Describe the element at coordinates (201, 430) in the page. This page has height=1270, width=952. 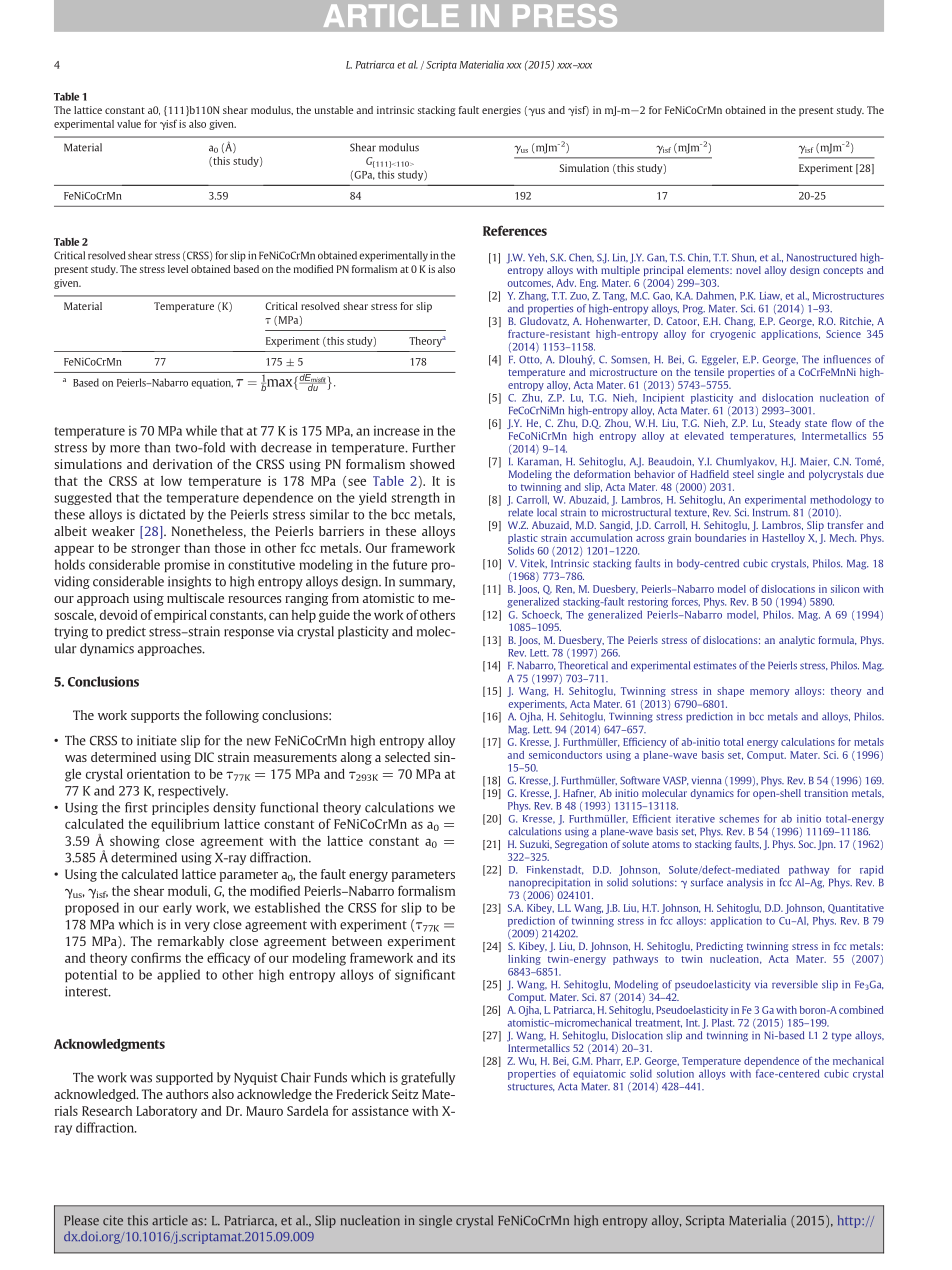
I see `while` at that location.
